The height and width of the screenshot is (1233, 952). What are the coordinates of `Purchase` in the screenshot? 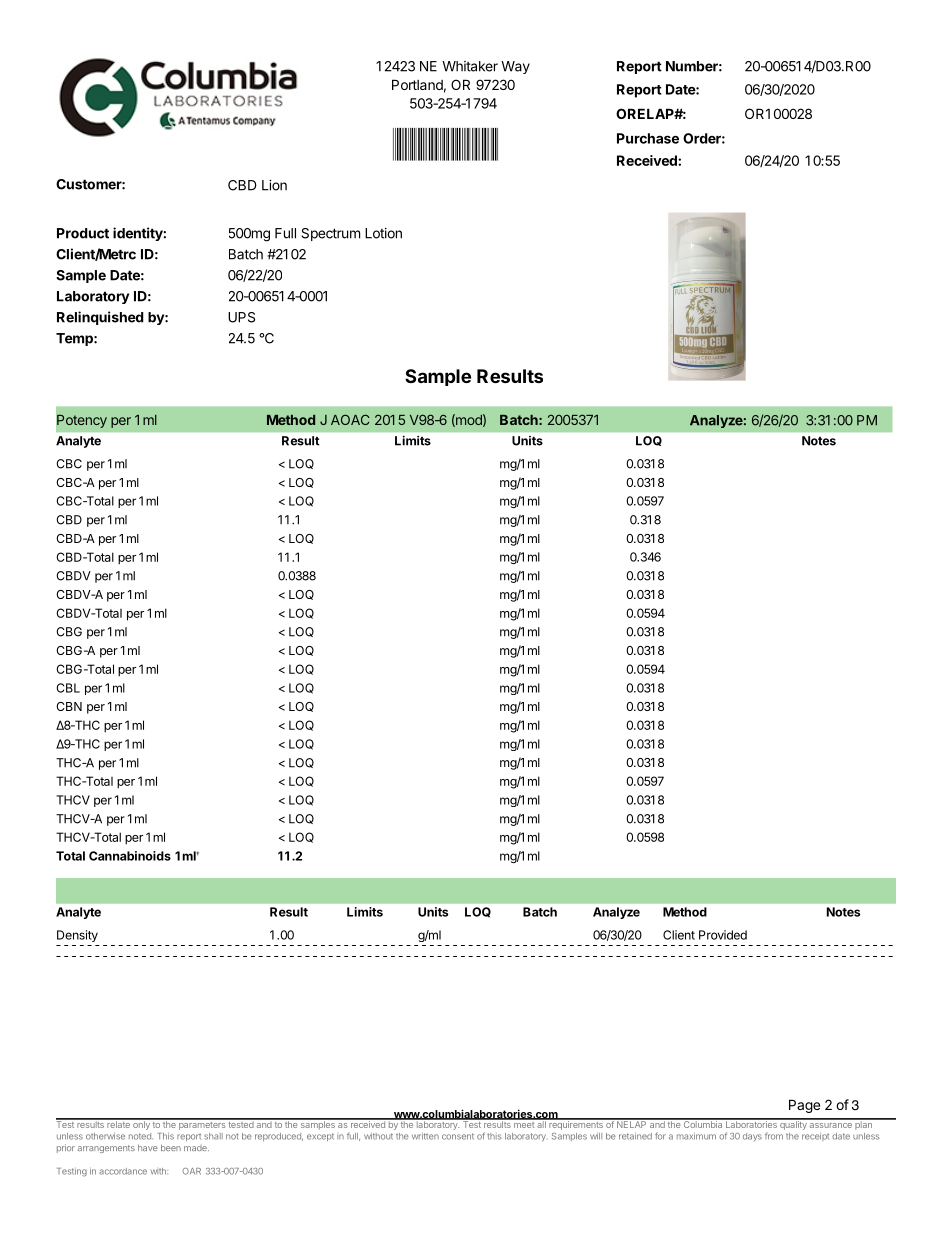 It's located at (648, 138).
